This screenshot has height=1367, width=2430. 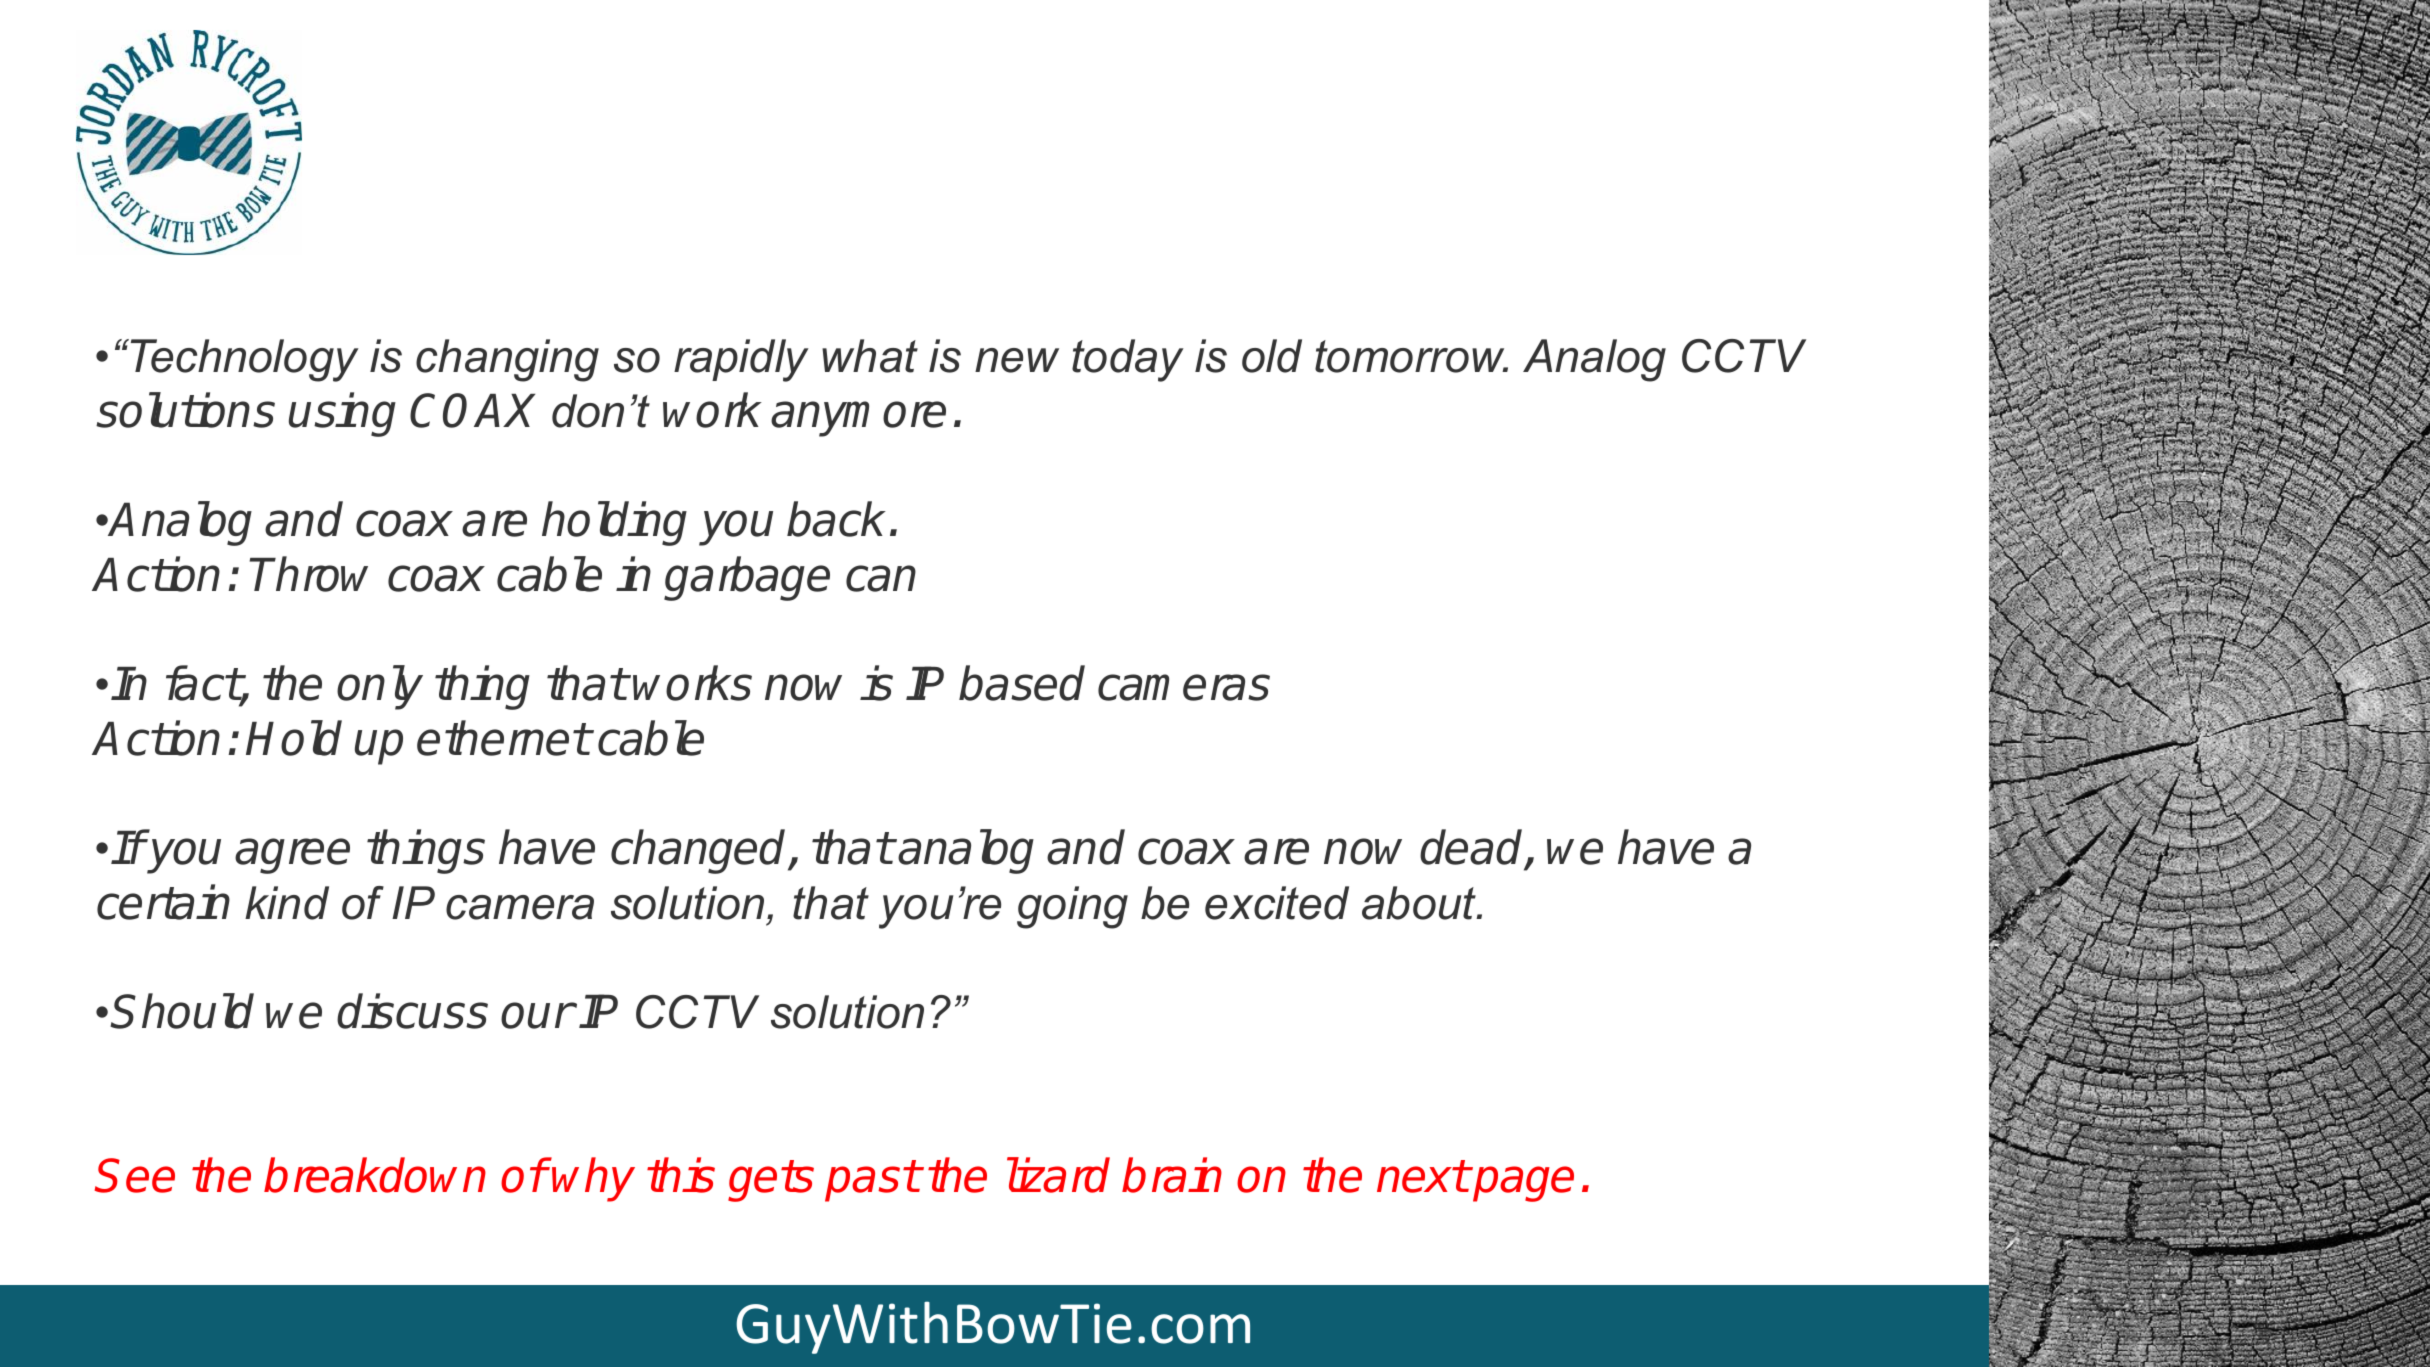 What do you see at coordinates (700, 852) in the screenshot?
I see `changed` at bounding box center [700, 852].
